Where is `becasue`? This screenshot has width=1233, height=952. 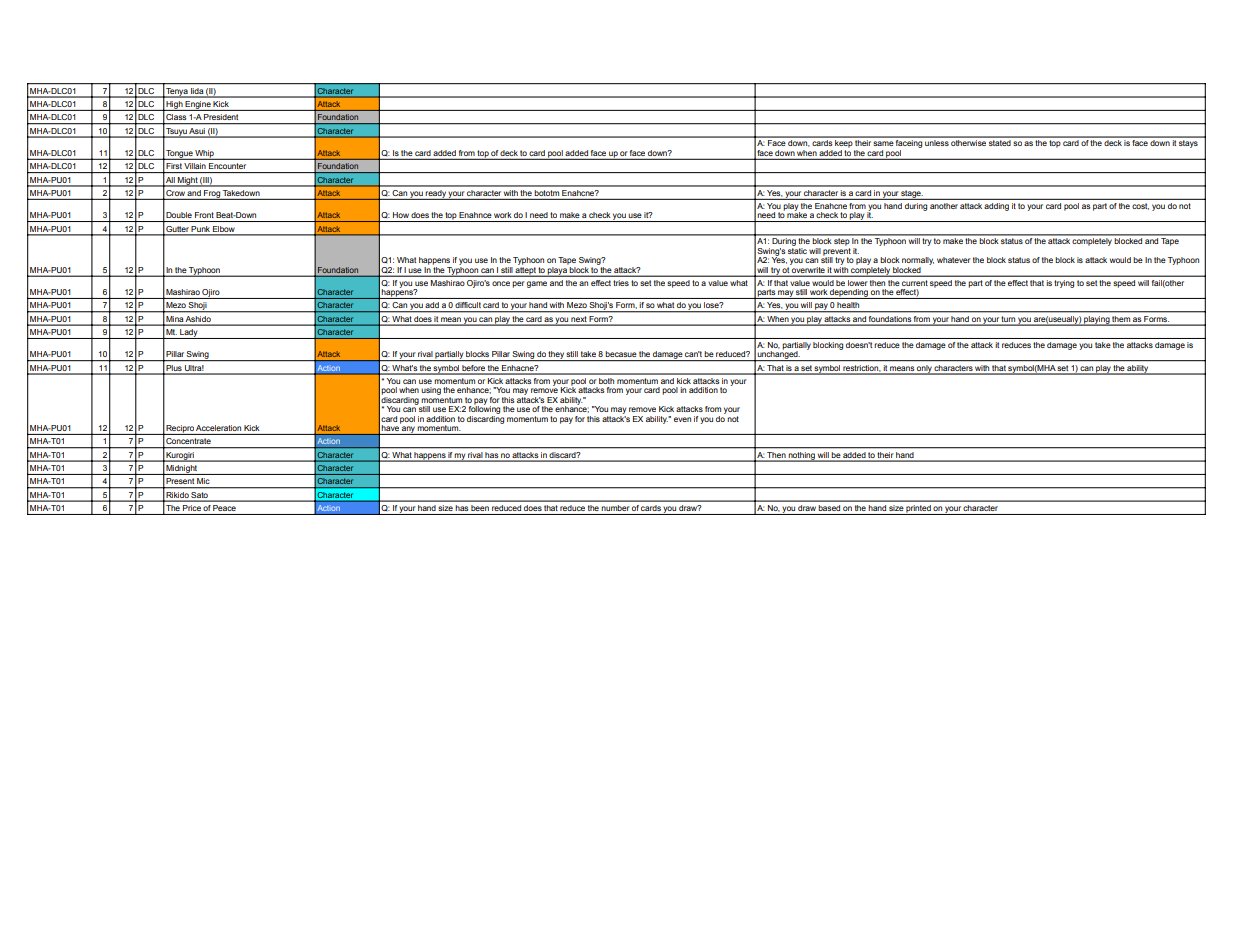
becasue is located at coordinates (621, 354).
